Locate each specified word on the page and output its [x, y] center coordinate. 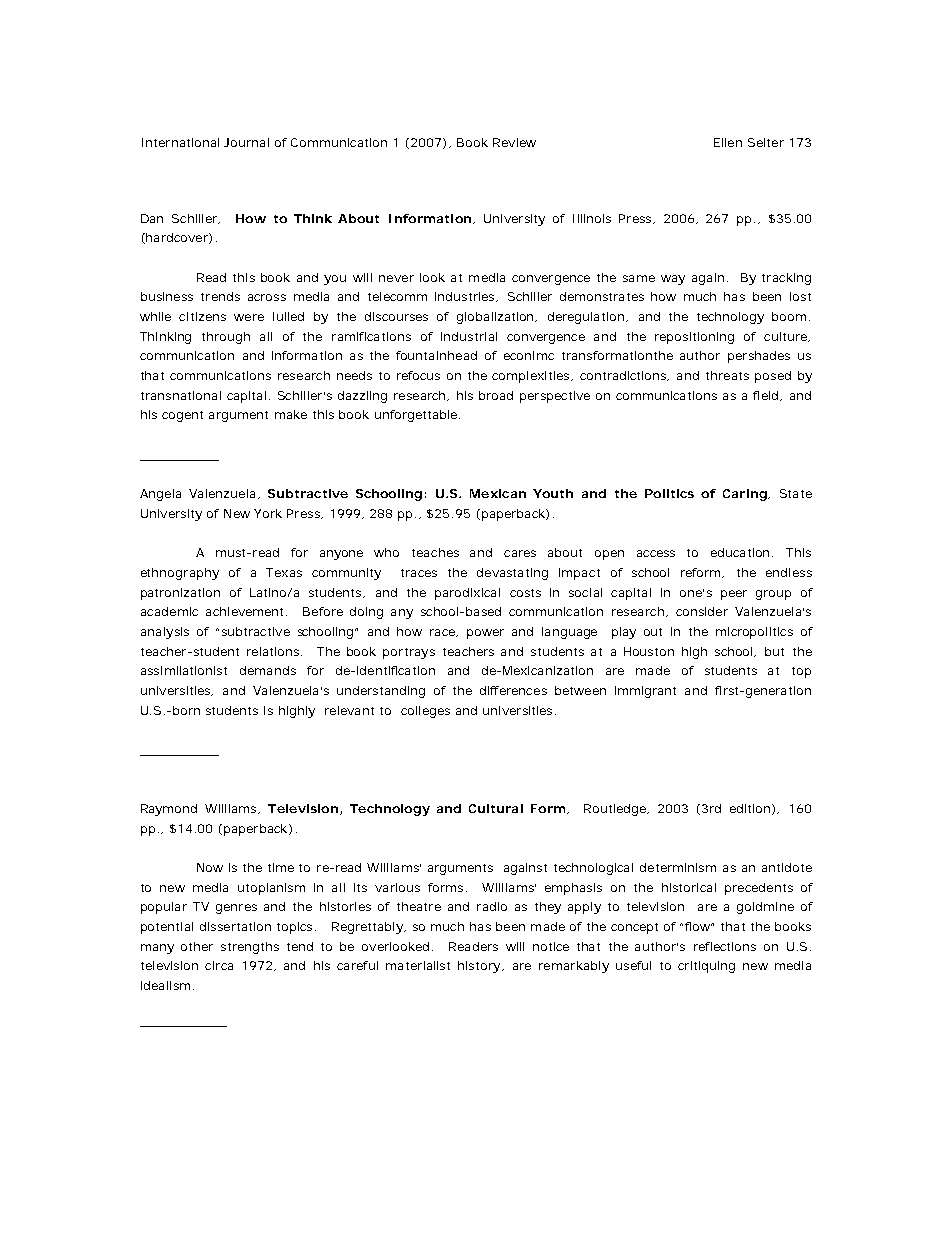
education [742, 552]
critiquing [706, 967]
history [480, 967]
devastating [512, 574]
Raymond [169, 810]
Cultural [496, 808]
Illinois [592, 218]
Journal [246, 142]
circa [219, 965]
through [226, 338]
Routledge [616, 810]
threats [727, 375]
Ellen [728, 142]
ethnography [180, 574]
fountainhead [436, 355]
